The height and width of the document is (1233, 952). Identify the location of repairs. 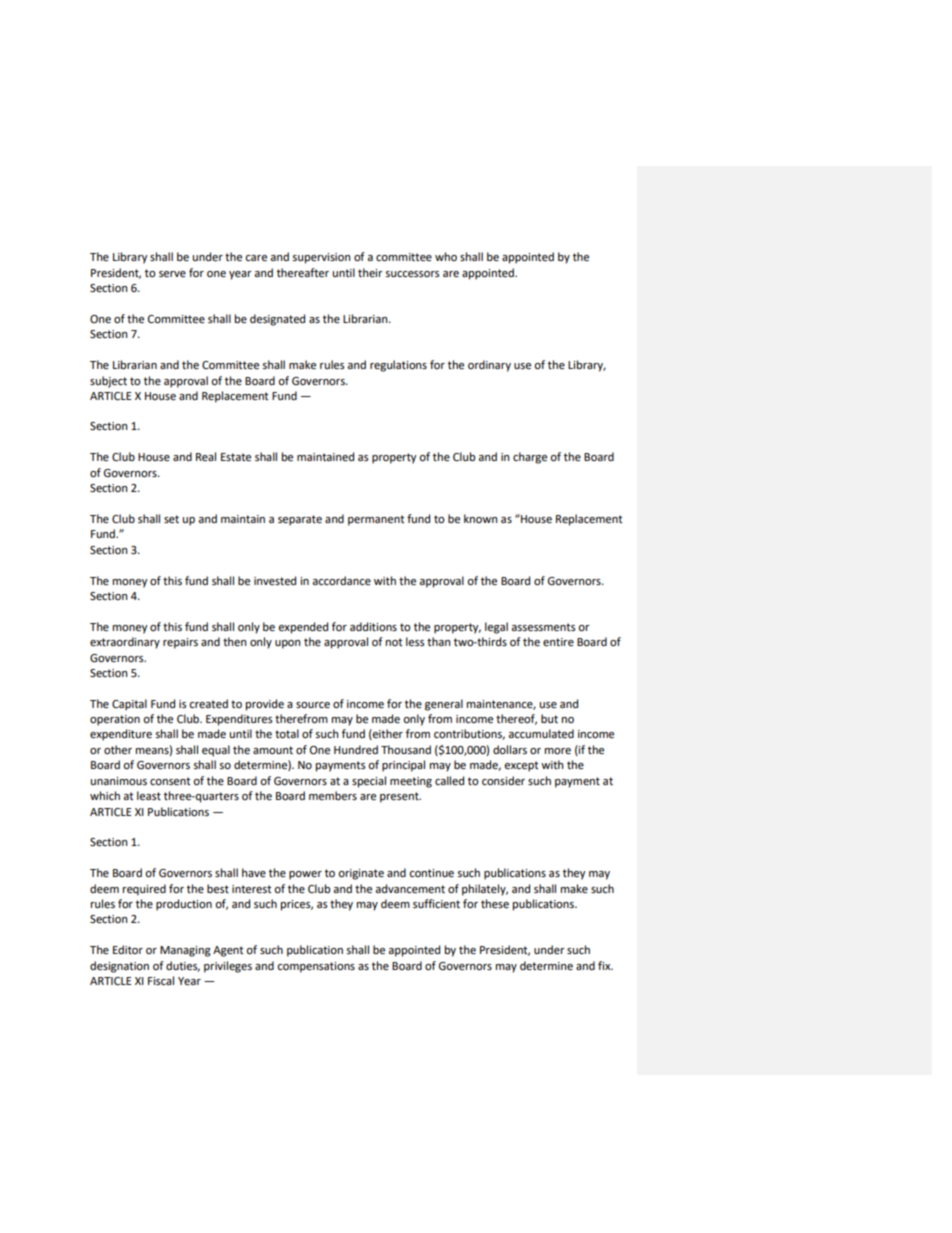
(180, 643).
